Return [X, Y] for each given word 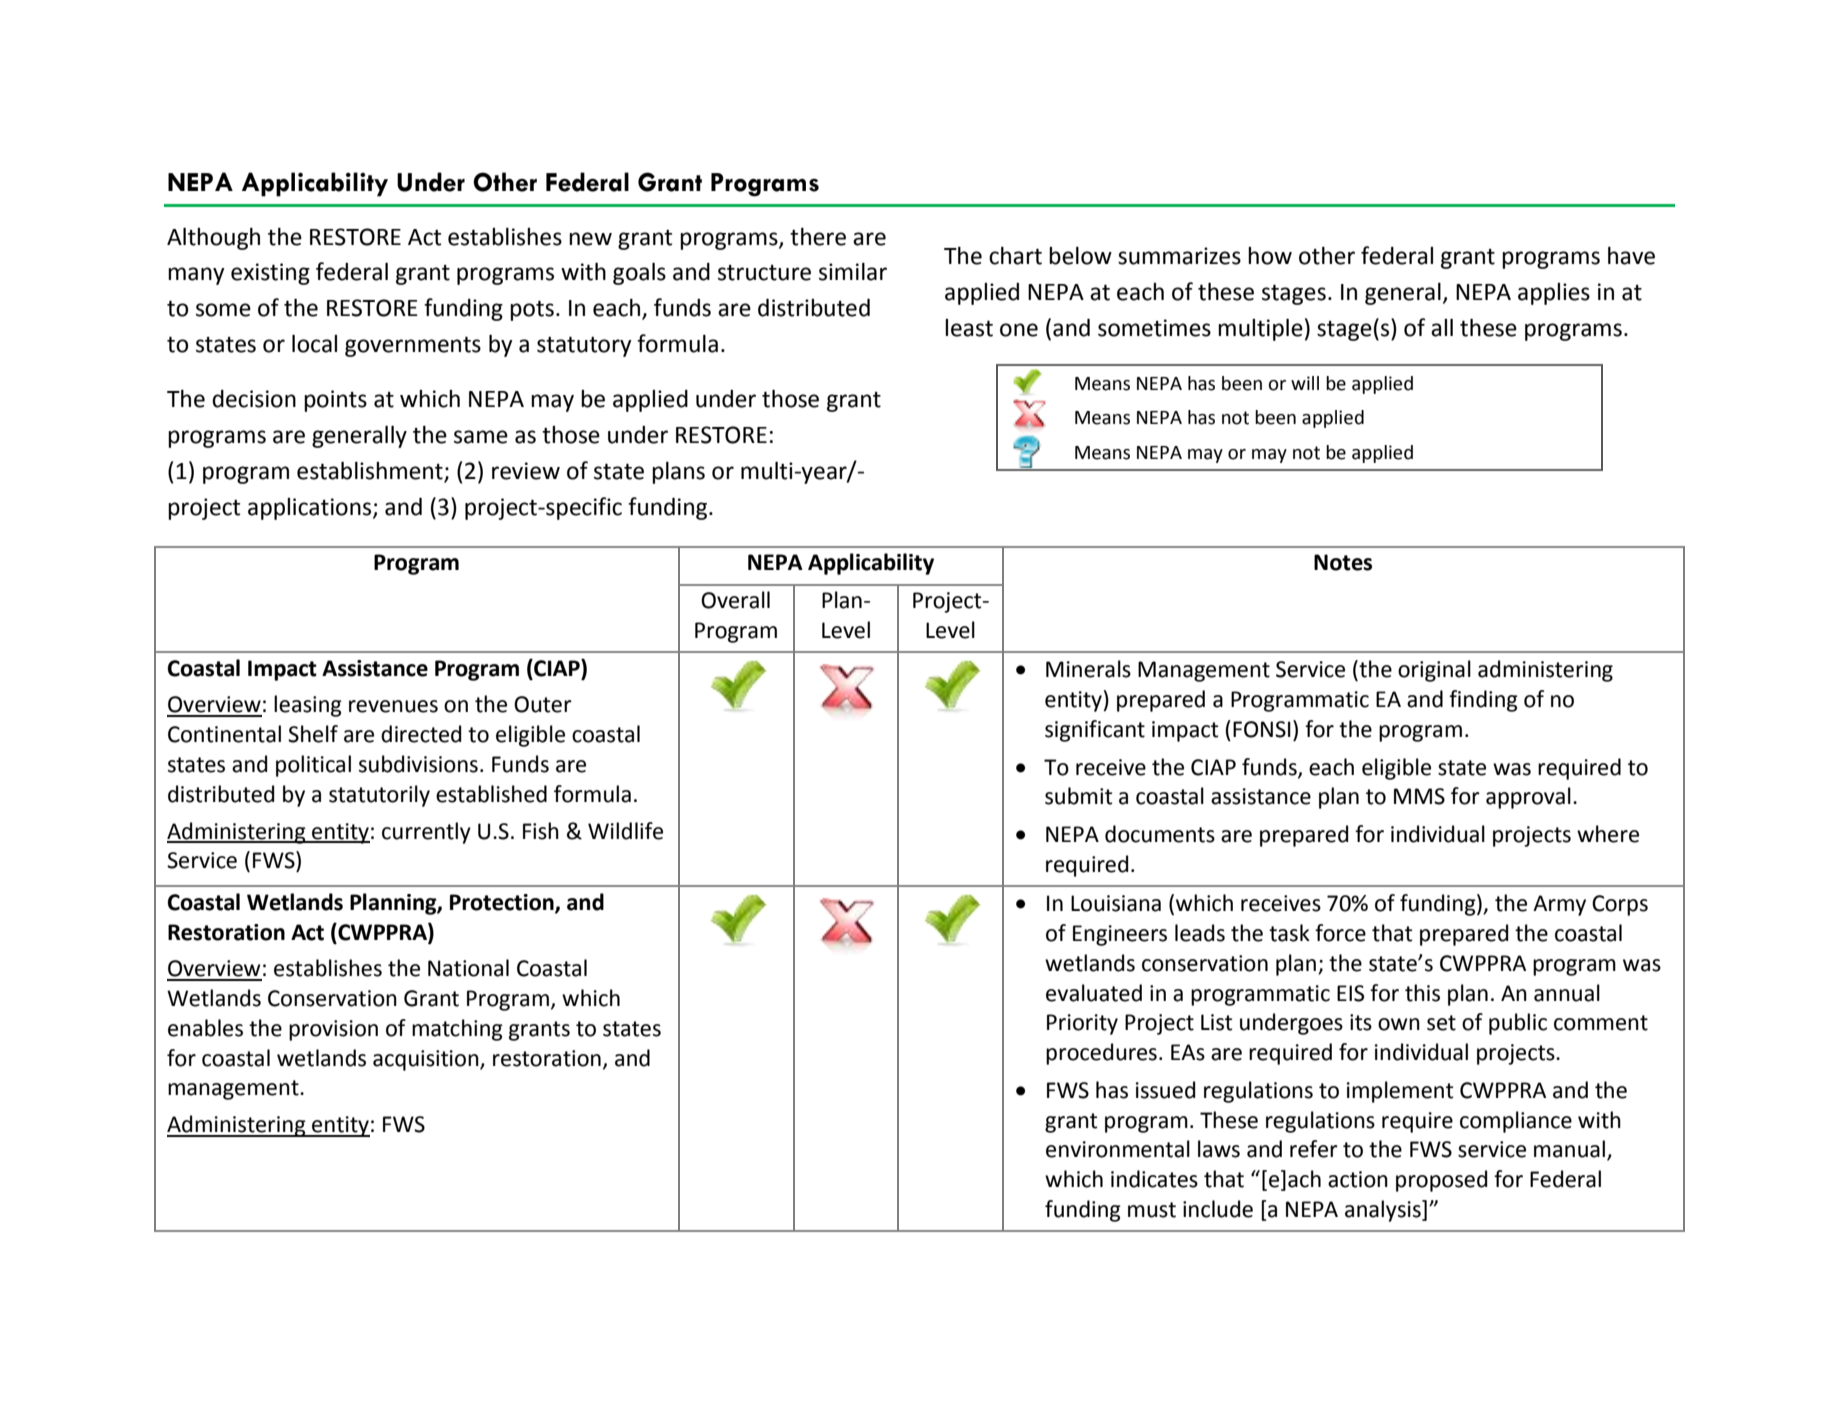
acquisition [427, 1060]
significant [1095, 731]
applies [1554, 294]
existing [270, 274]
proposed [1441, 1181]
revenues [393, 706]
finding [1483, 701]
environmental [1118, 1149]
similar [853, 271]
